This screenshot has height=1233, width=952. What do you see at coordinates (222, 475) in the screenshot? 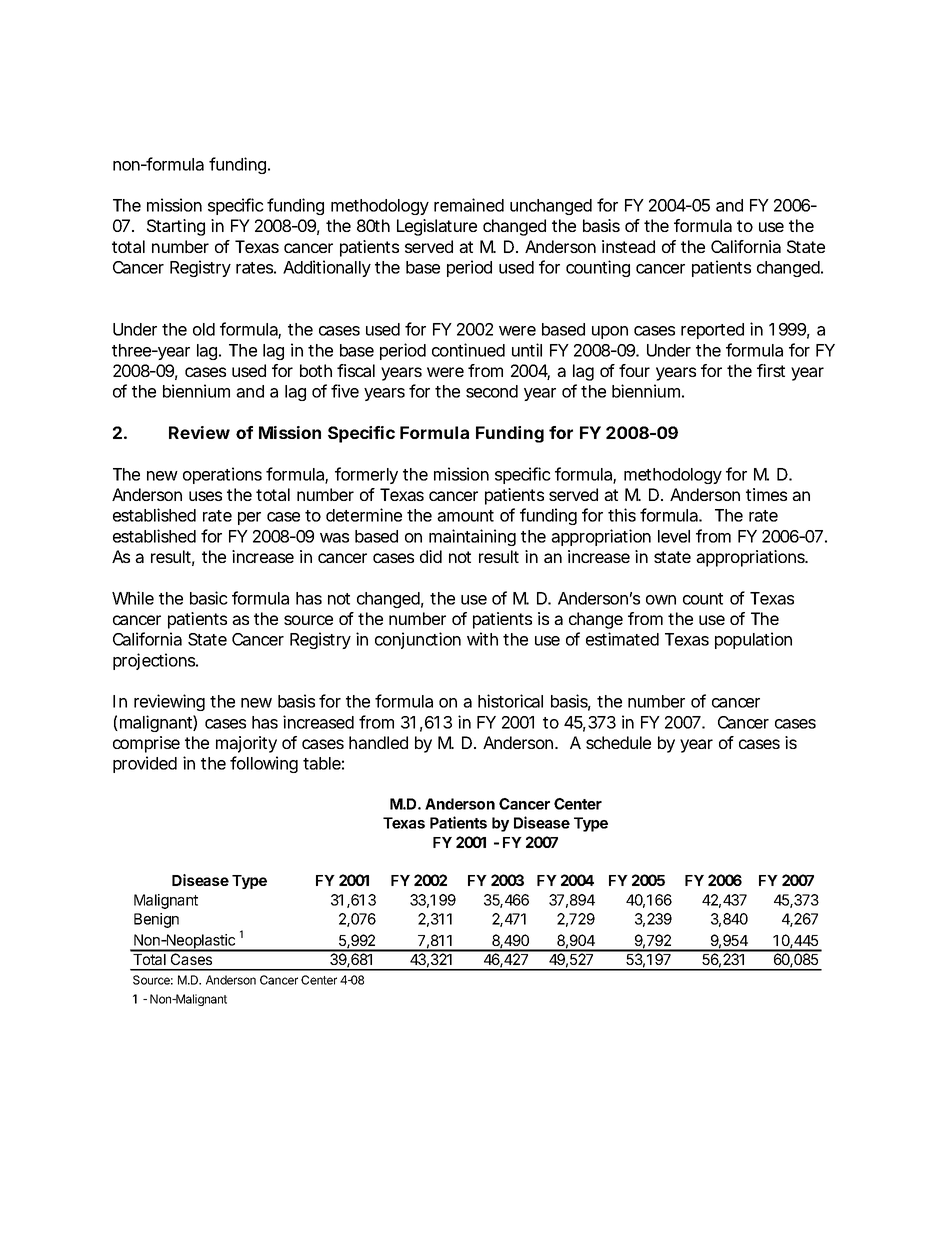
I see `operations` at bounding box center [222, 475].
